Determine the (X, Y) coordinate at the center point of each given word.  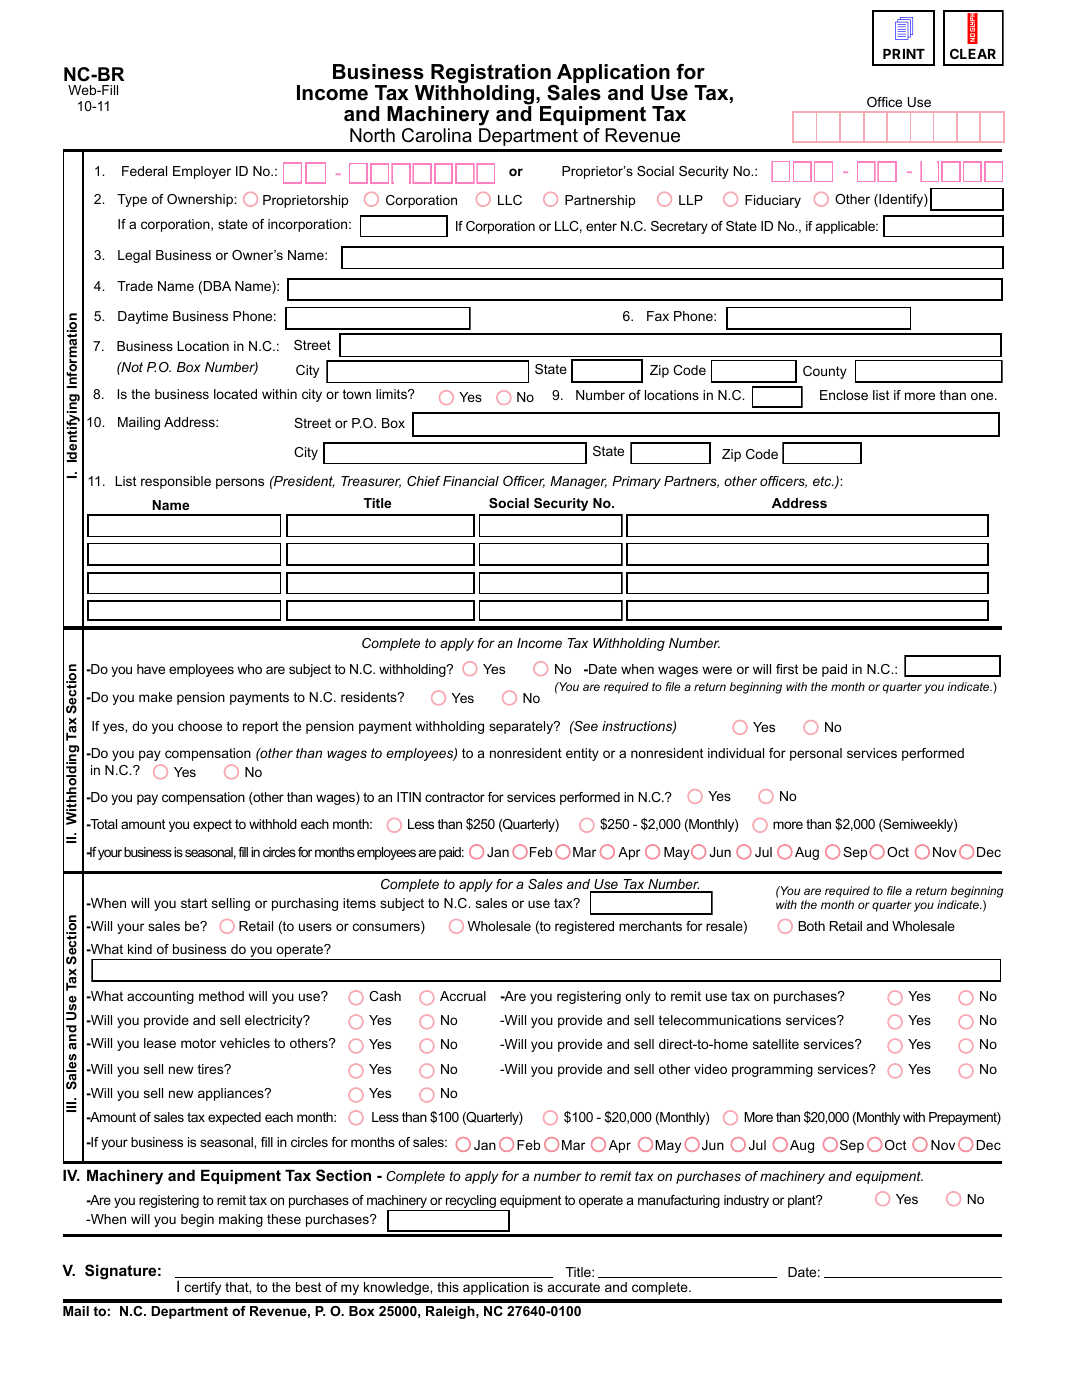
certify (203, 1288)
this (448, 1287)
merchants (650, 926)
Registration (492, 75)
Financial (471, 481)
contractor (455, 797)
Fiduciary (773, 201)
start (194, 903)
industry (746, 1201)
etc (823, 481)
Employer (202, 172)
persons (240, 483)
